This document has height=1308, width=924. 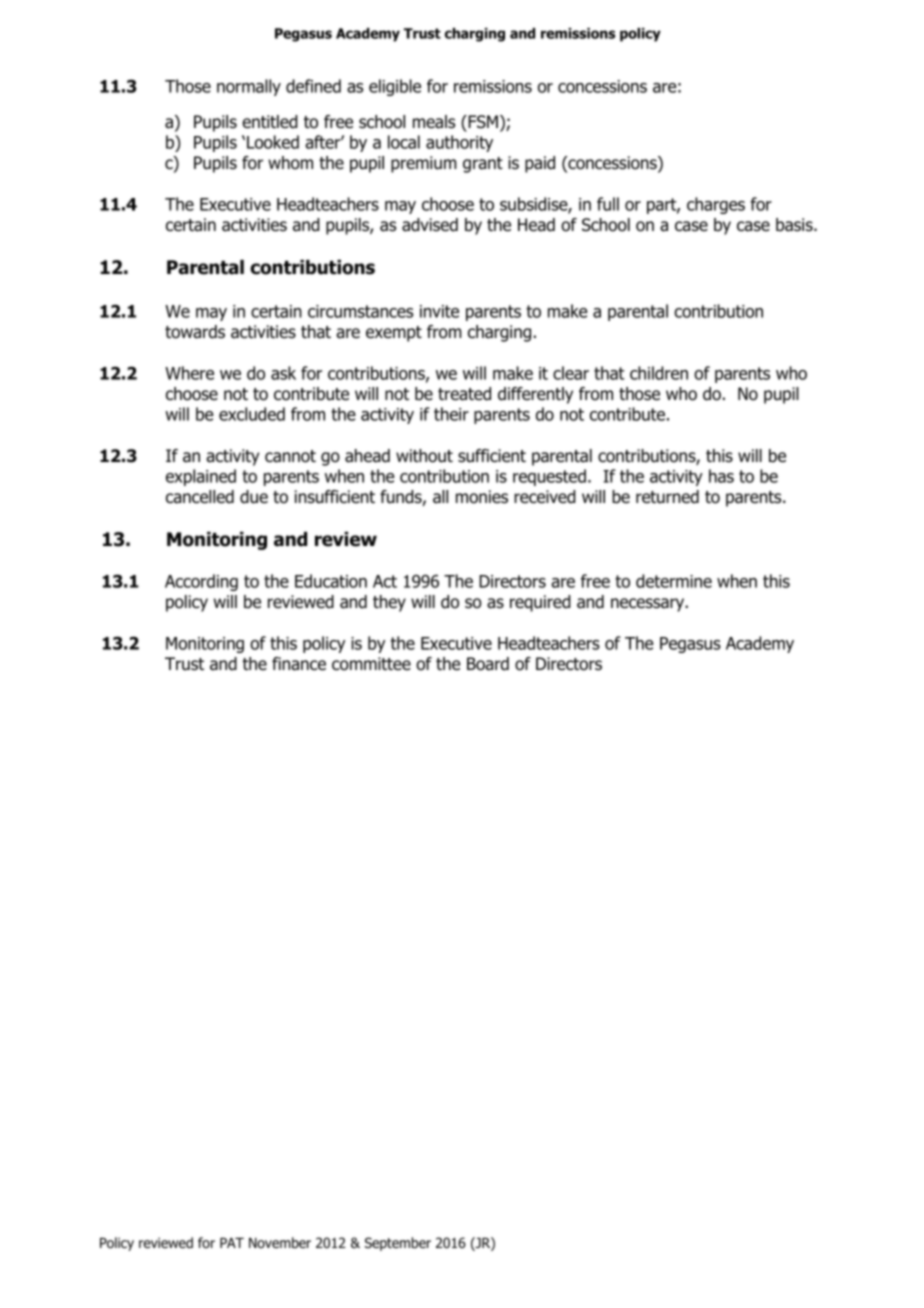 I want to click on November, so click(x=280, y=1242).
